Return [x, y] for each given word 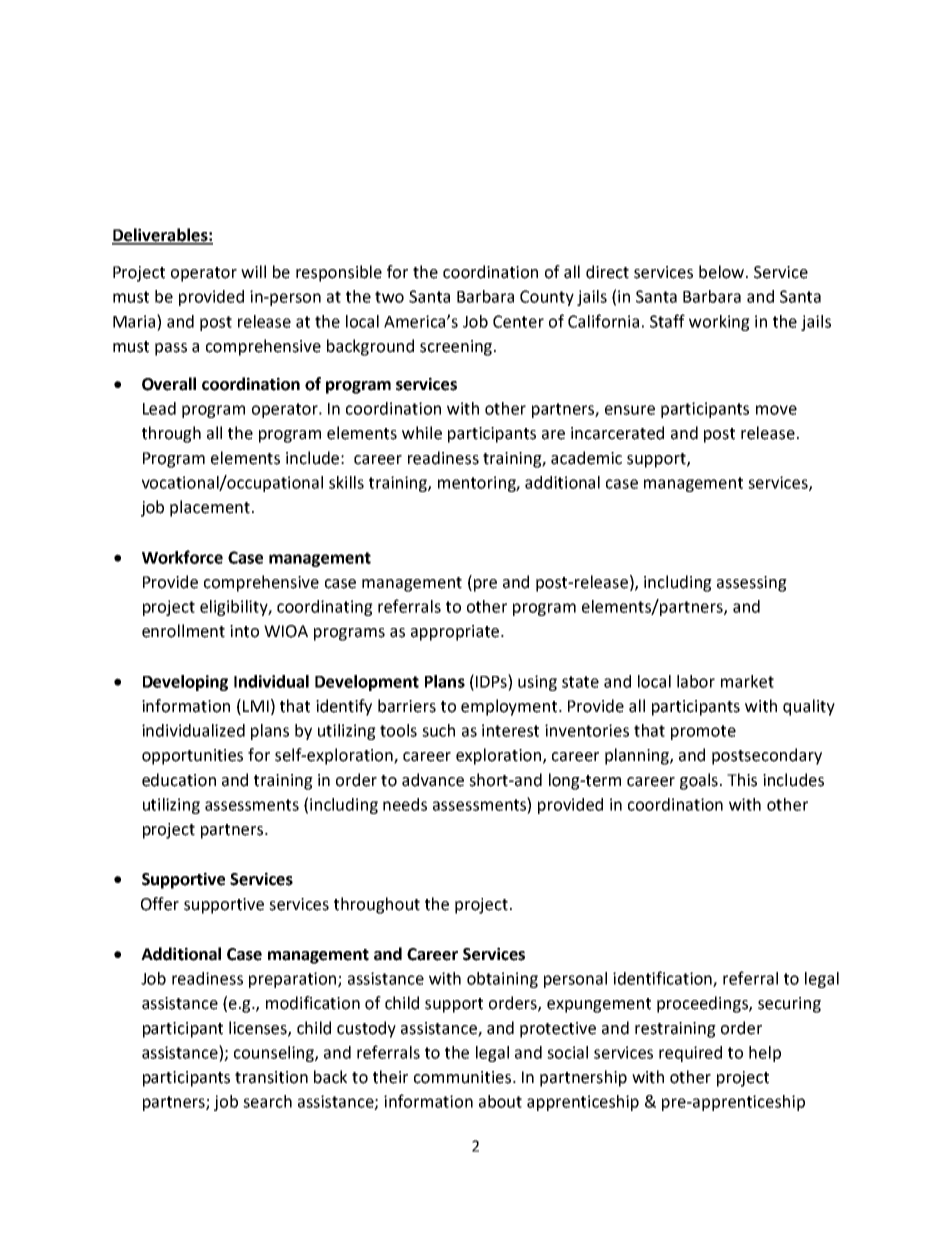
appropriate [456, 633]
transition [271, 1077]
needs [405, 804]
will [253, 271]
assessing [752, 584]
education [179, 780]
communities [464, 1077]
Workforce [182, 557]
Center [518, 321]
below [723, 272]
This [742, 780]
